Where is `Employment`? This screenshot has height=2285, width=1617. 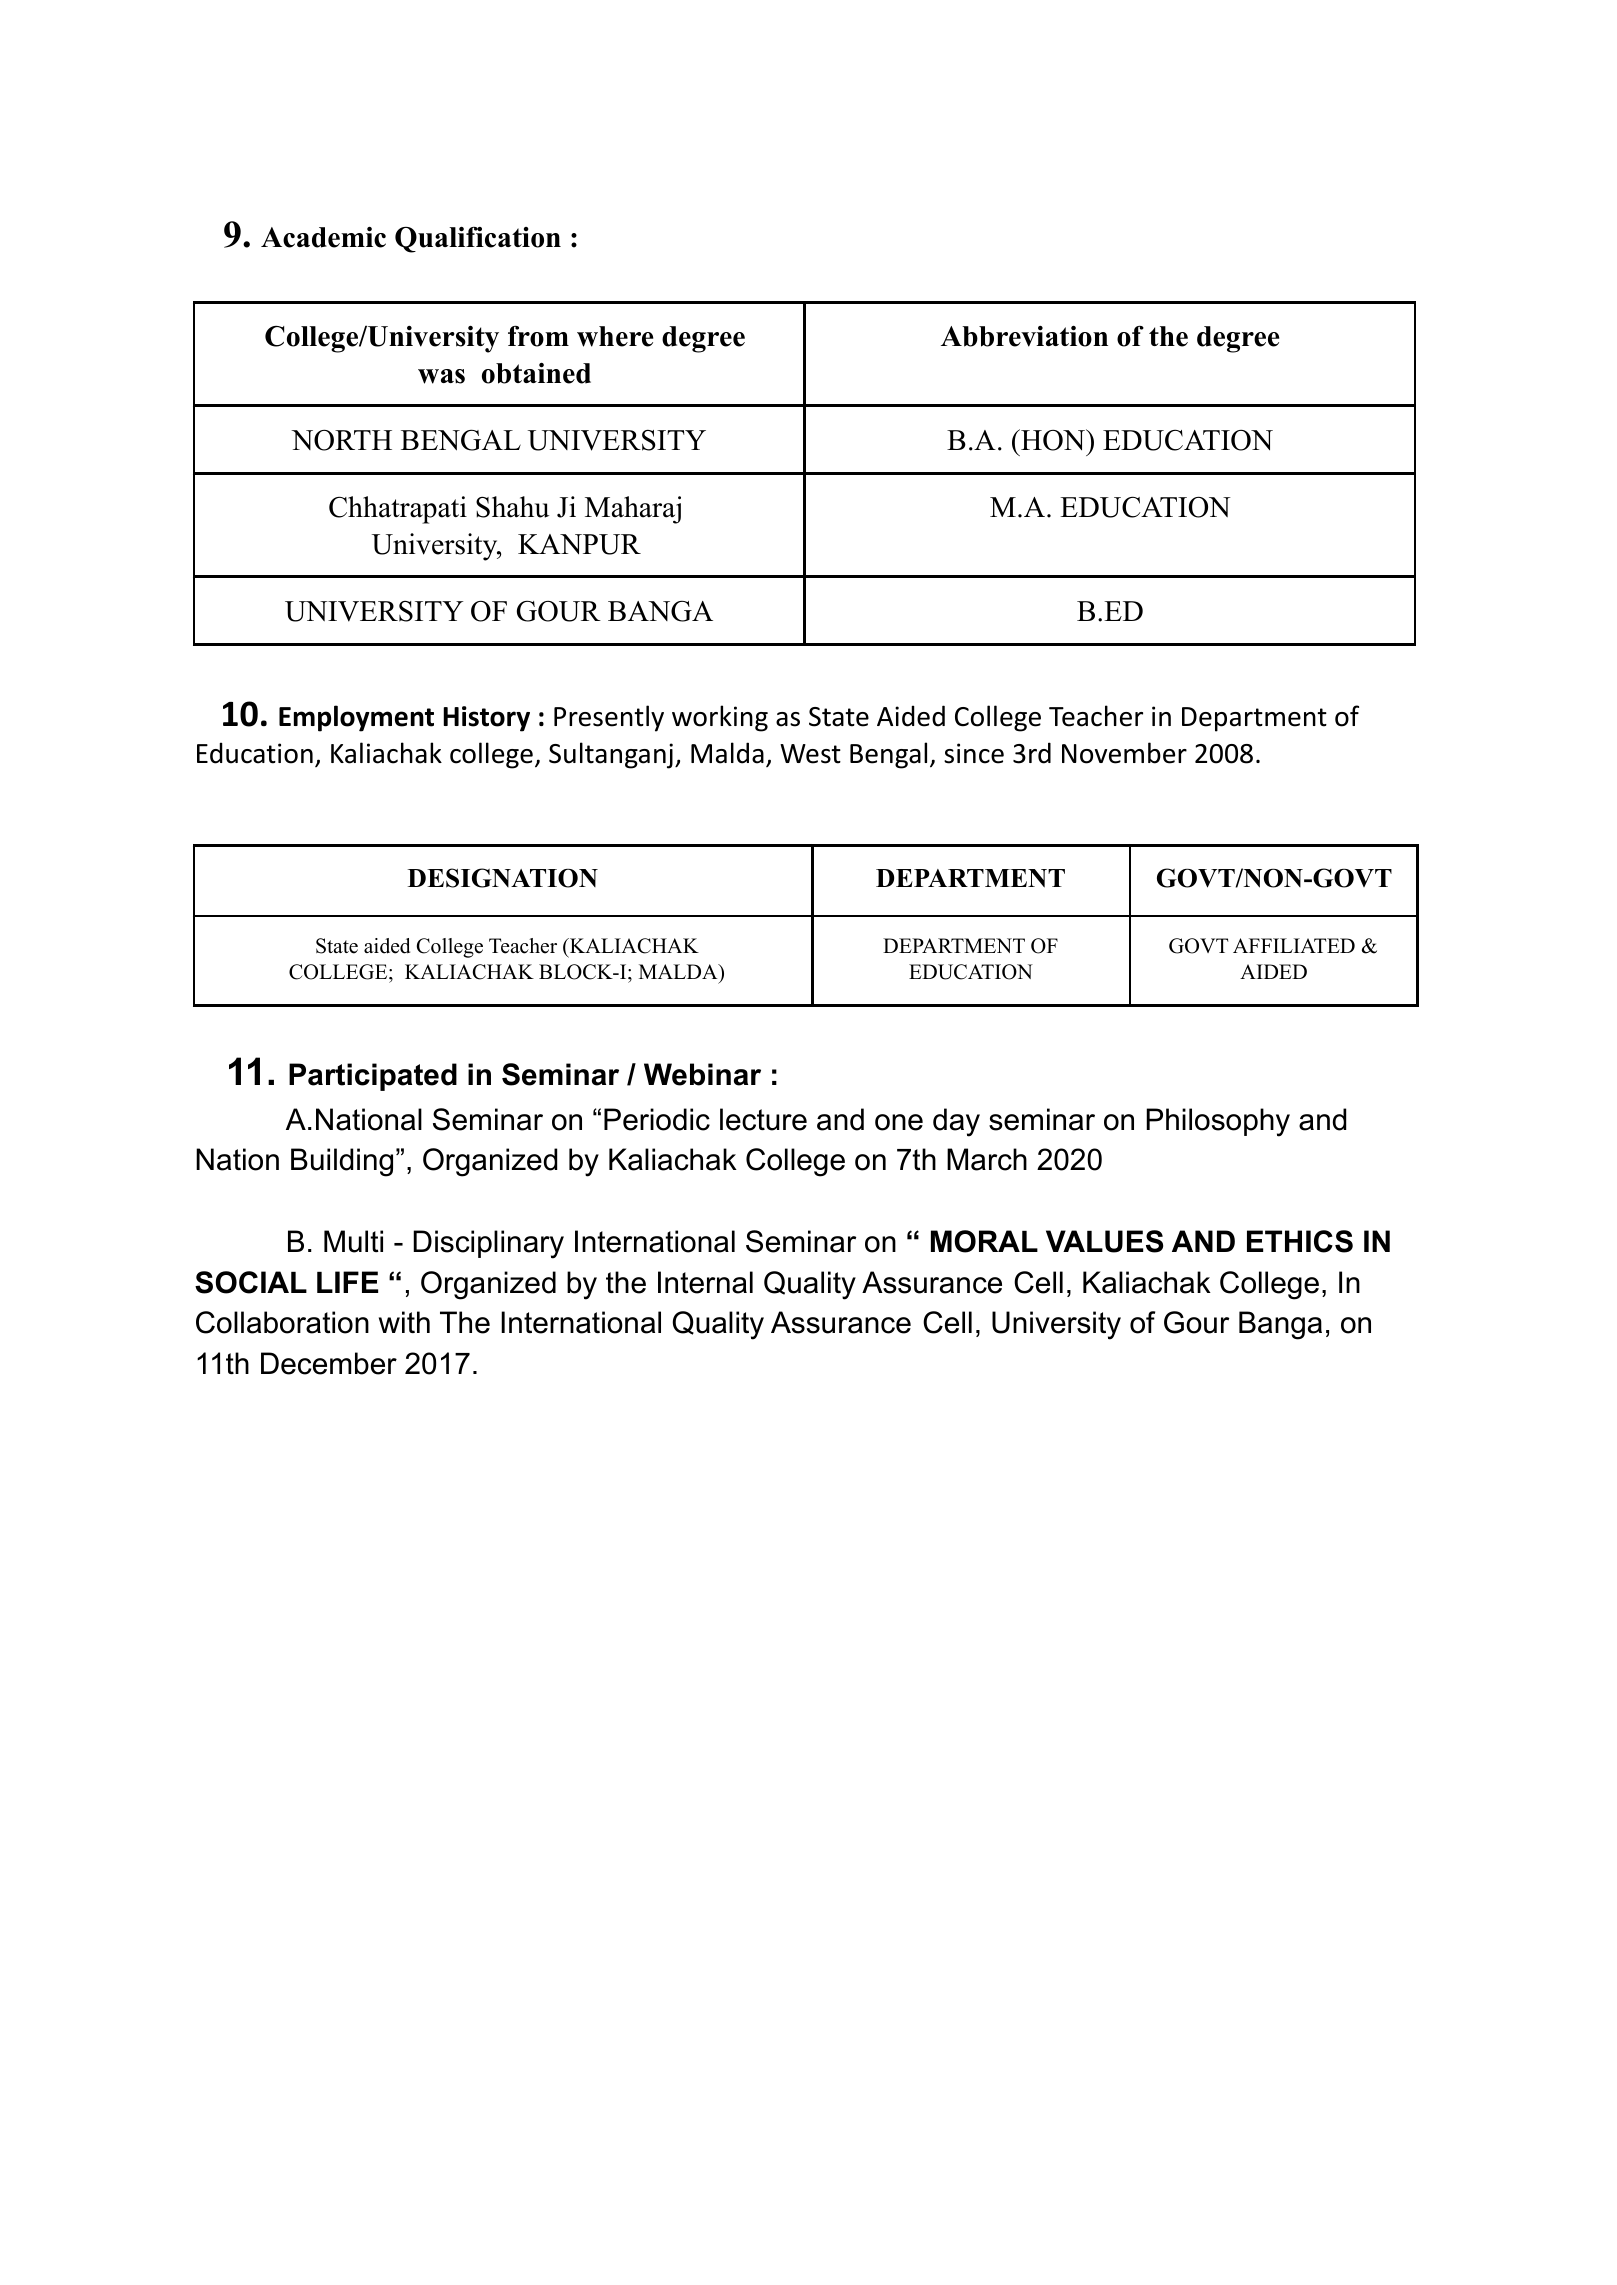
Employment is located at coordinates (356, 718).
